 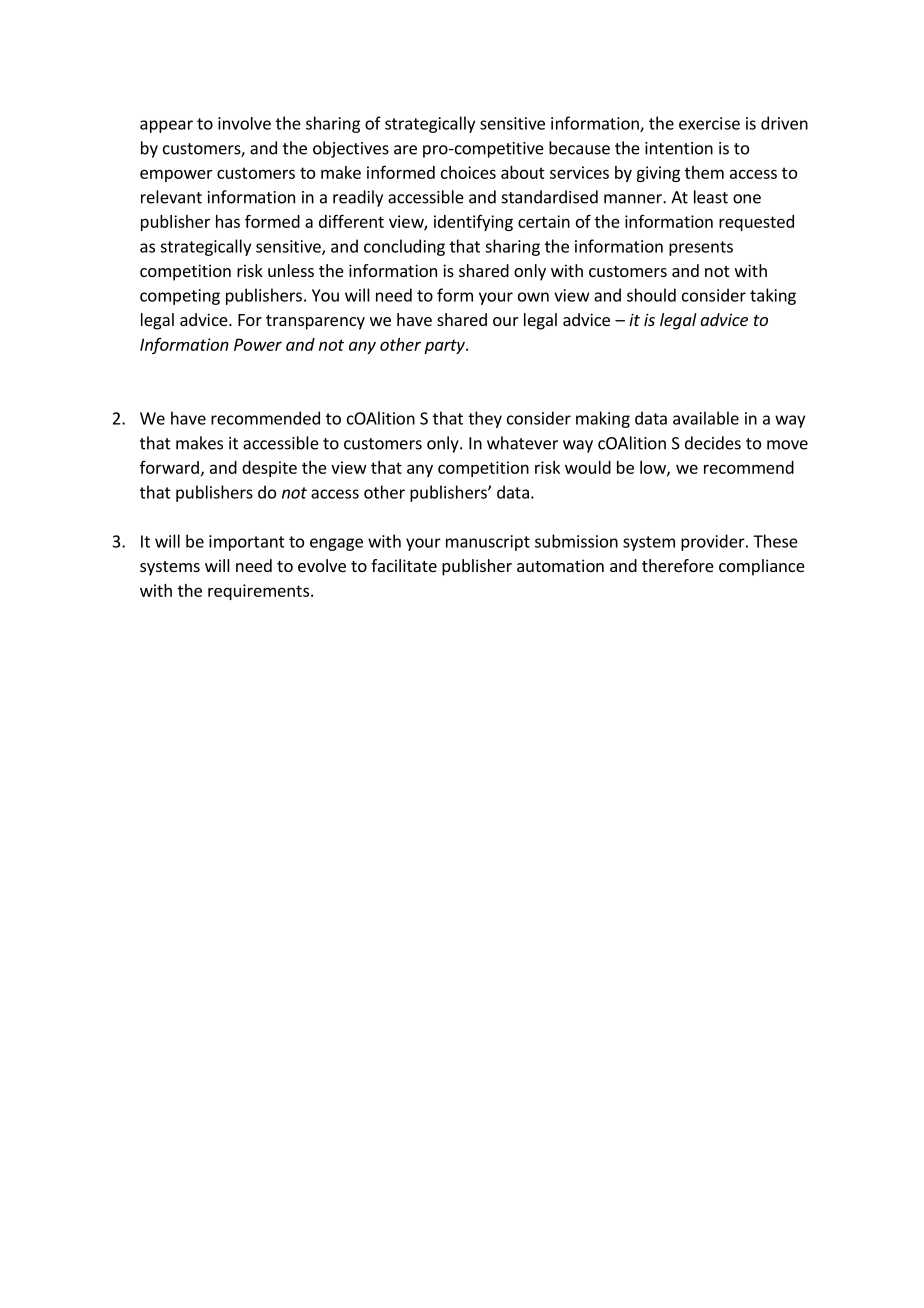 I want to click on involve, so click(x=244, y=123).
